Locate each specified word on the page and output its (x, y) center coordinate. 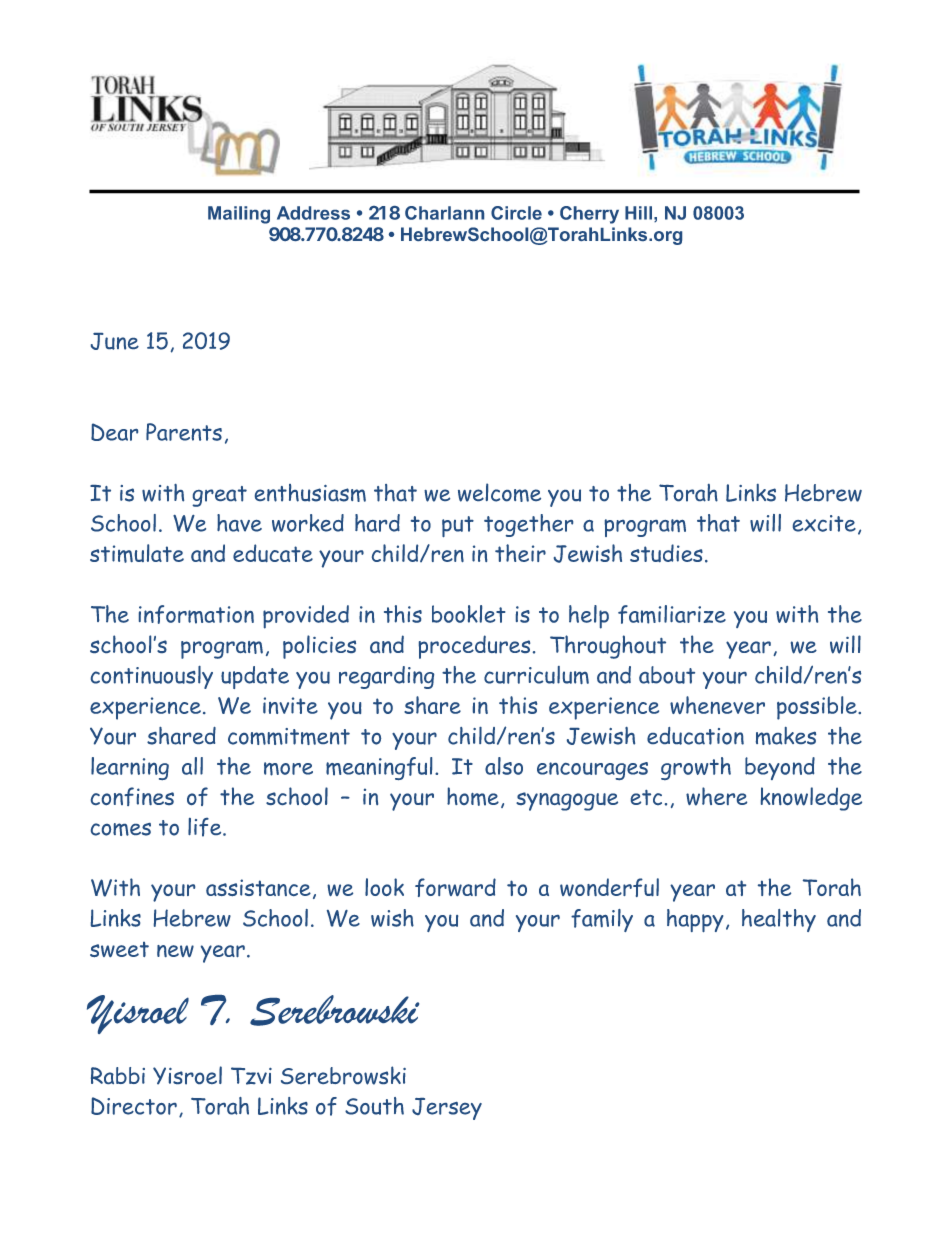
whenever (717, 705)
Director (134, 1106)
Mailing (239, 215)
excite (824, 523)
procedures (474, 647)
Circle (516, 213)
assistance (258, 887)
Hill (638, 213)
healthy (779, 920)
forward (455, 887)
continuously (152, 677)
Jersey (447, 1109)
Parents (184, 432)
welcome (499, 492)
